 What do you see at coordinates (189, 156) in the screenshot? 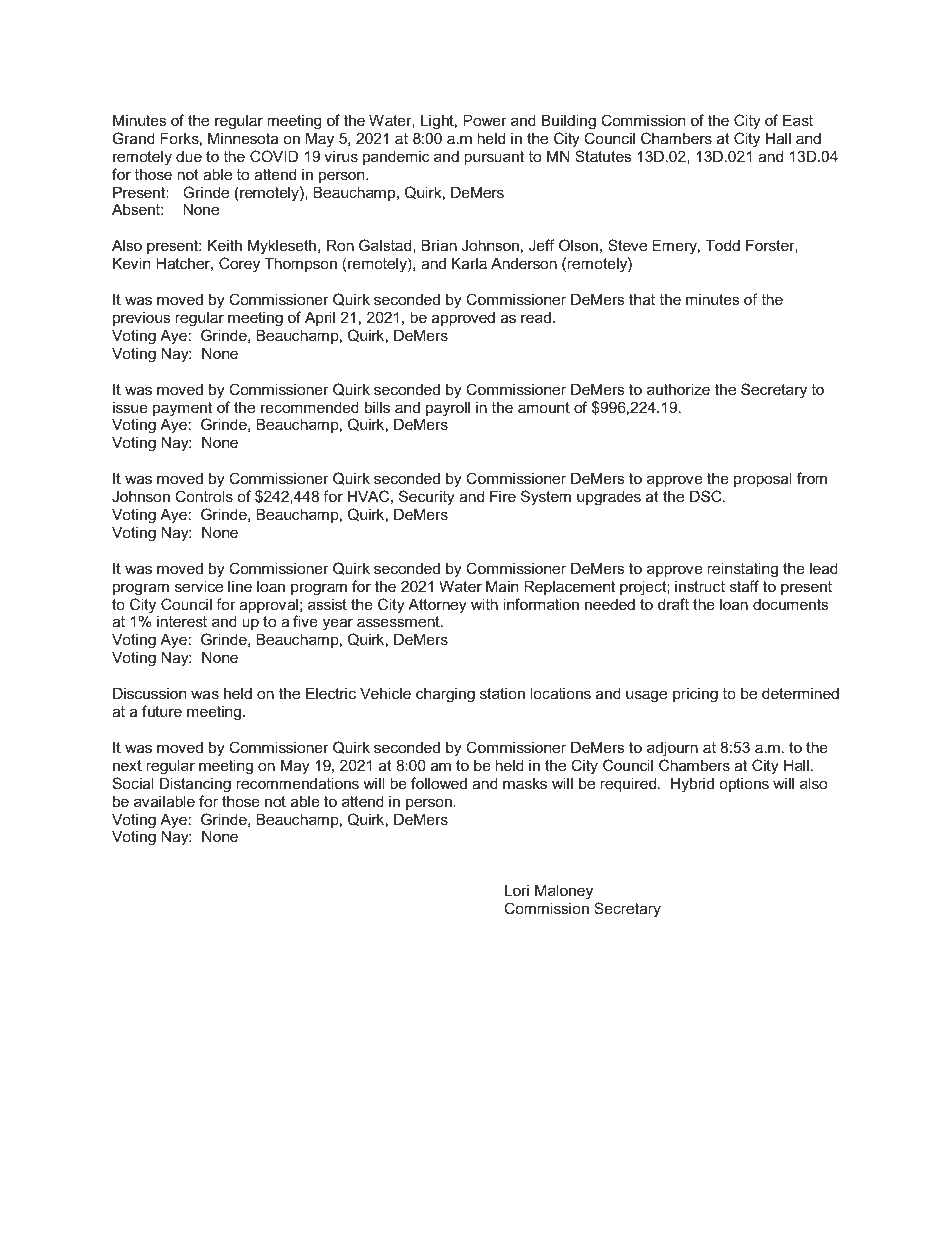
I see `due` at bounding box center [189, 156].
